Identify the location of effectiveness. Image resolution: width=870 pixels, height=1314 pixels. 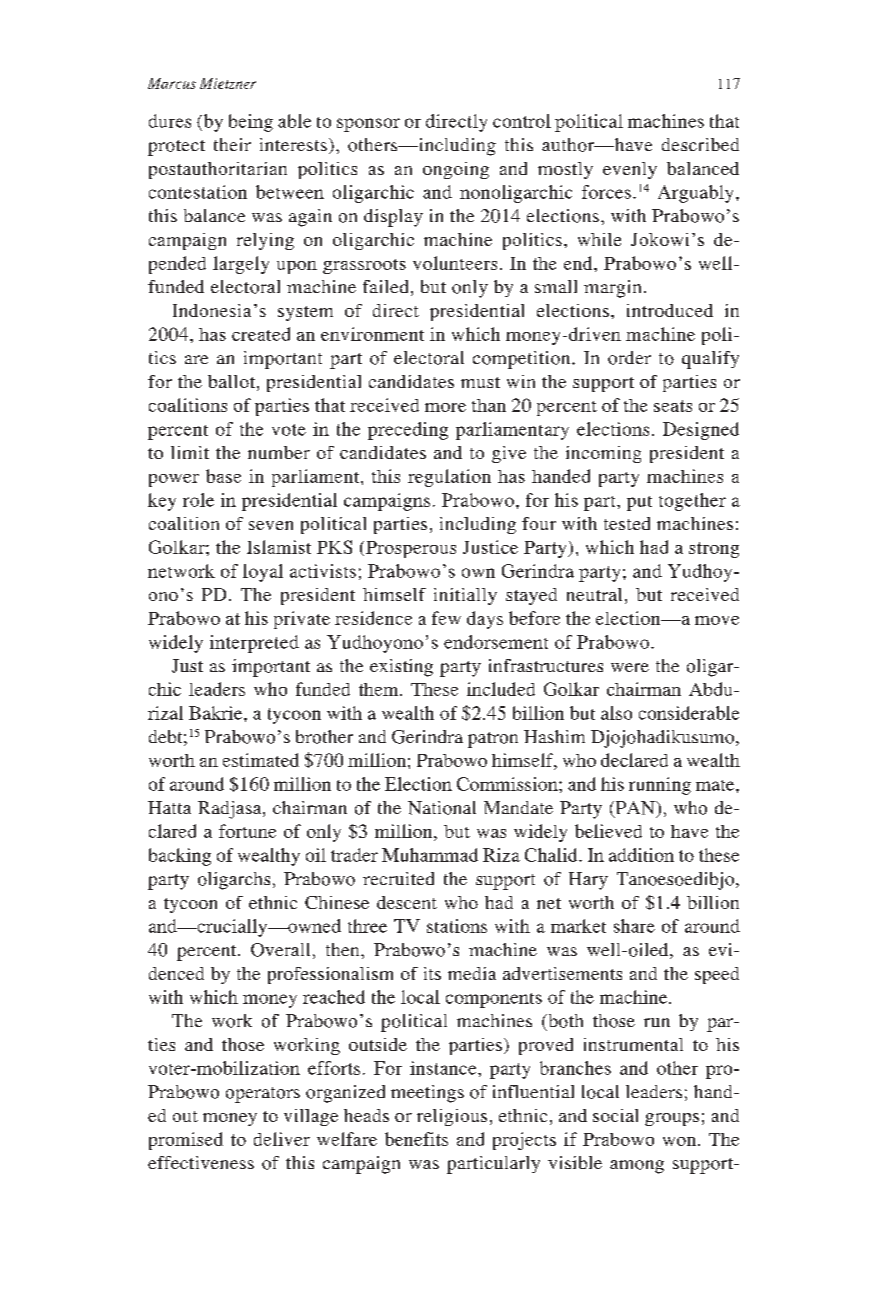
(201, 1162).
